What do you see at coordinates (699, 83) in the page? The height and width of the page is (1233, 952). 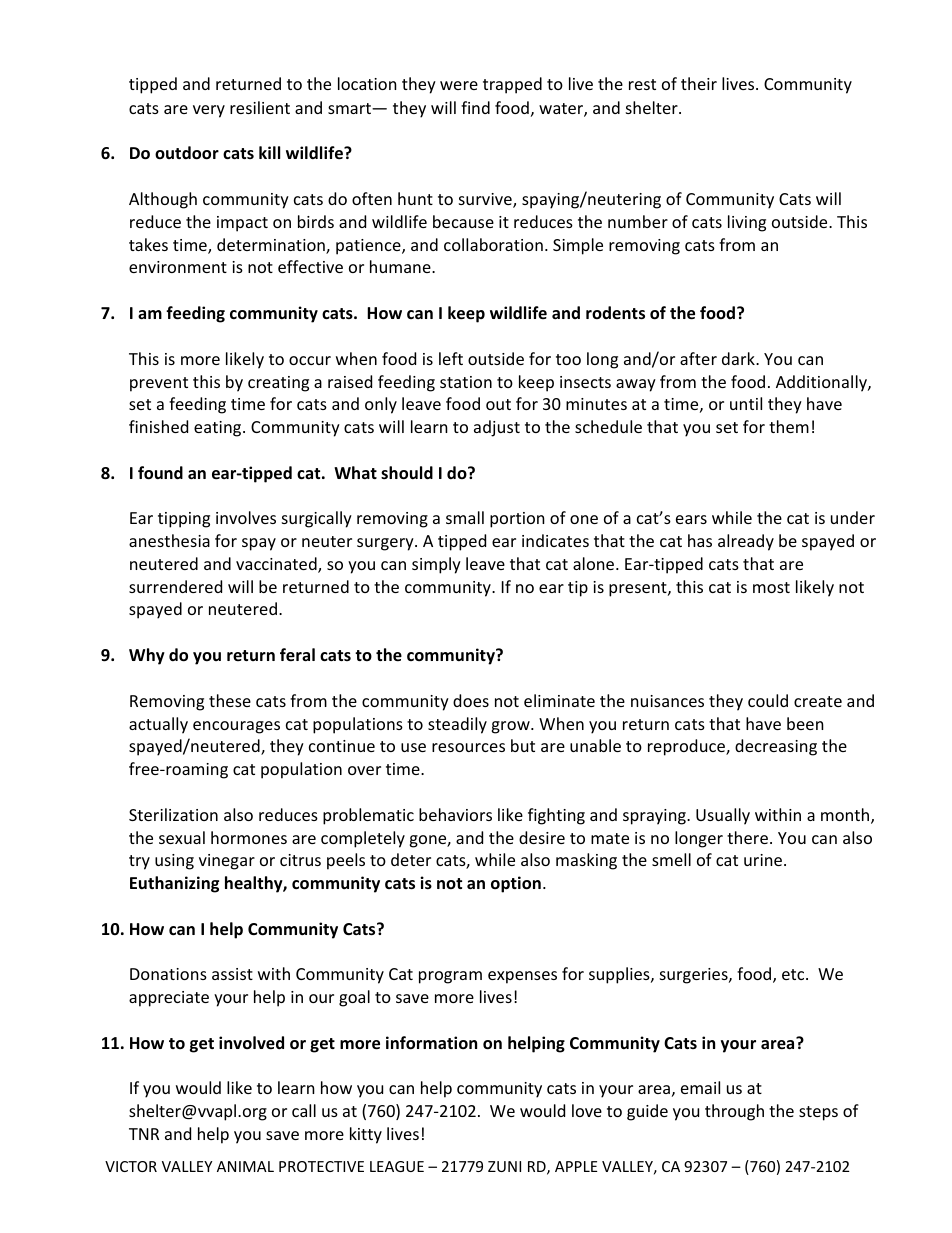 I see `their` at bounding box center [699, 83].
